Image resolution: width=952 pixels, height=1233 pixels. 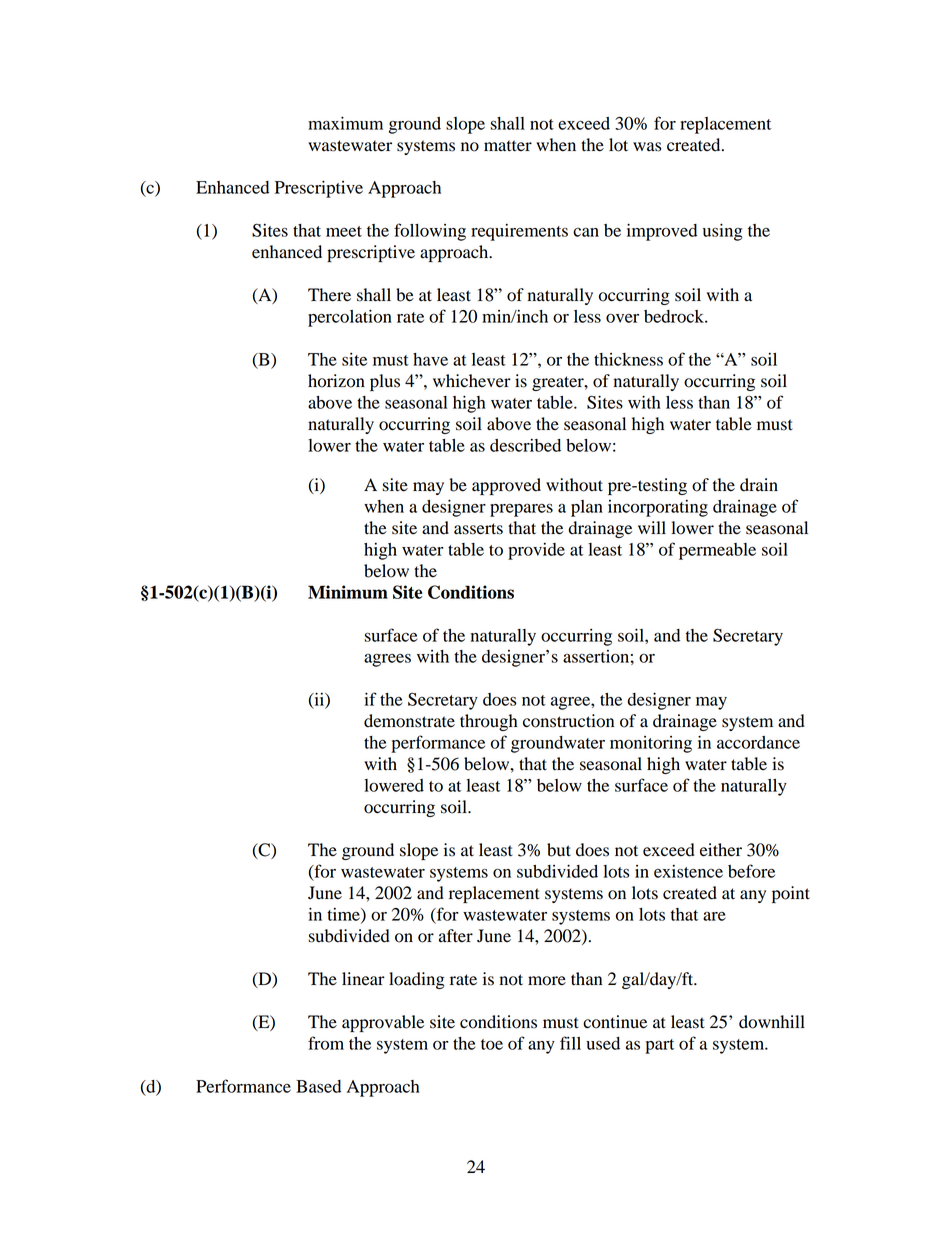 I want to click on incorporating, so click(x=658, y=508).
